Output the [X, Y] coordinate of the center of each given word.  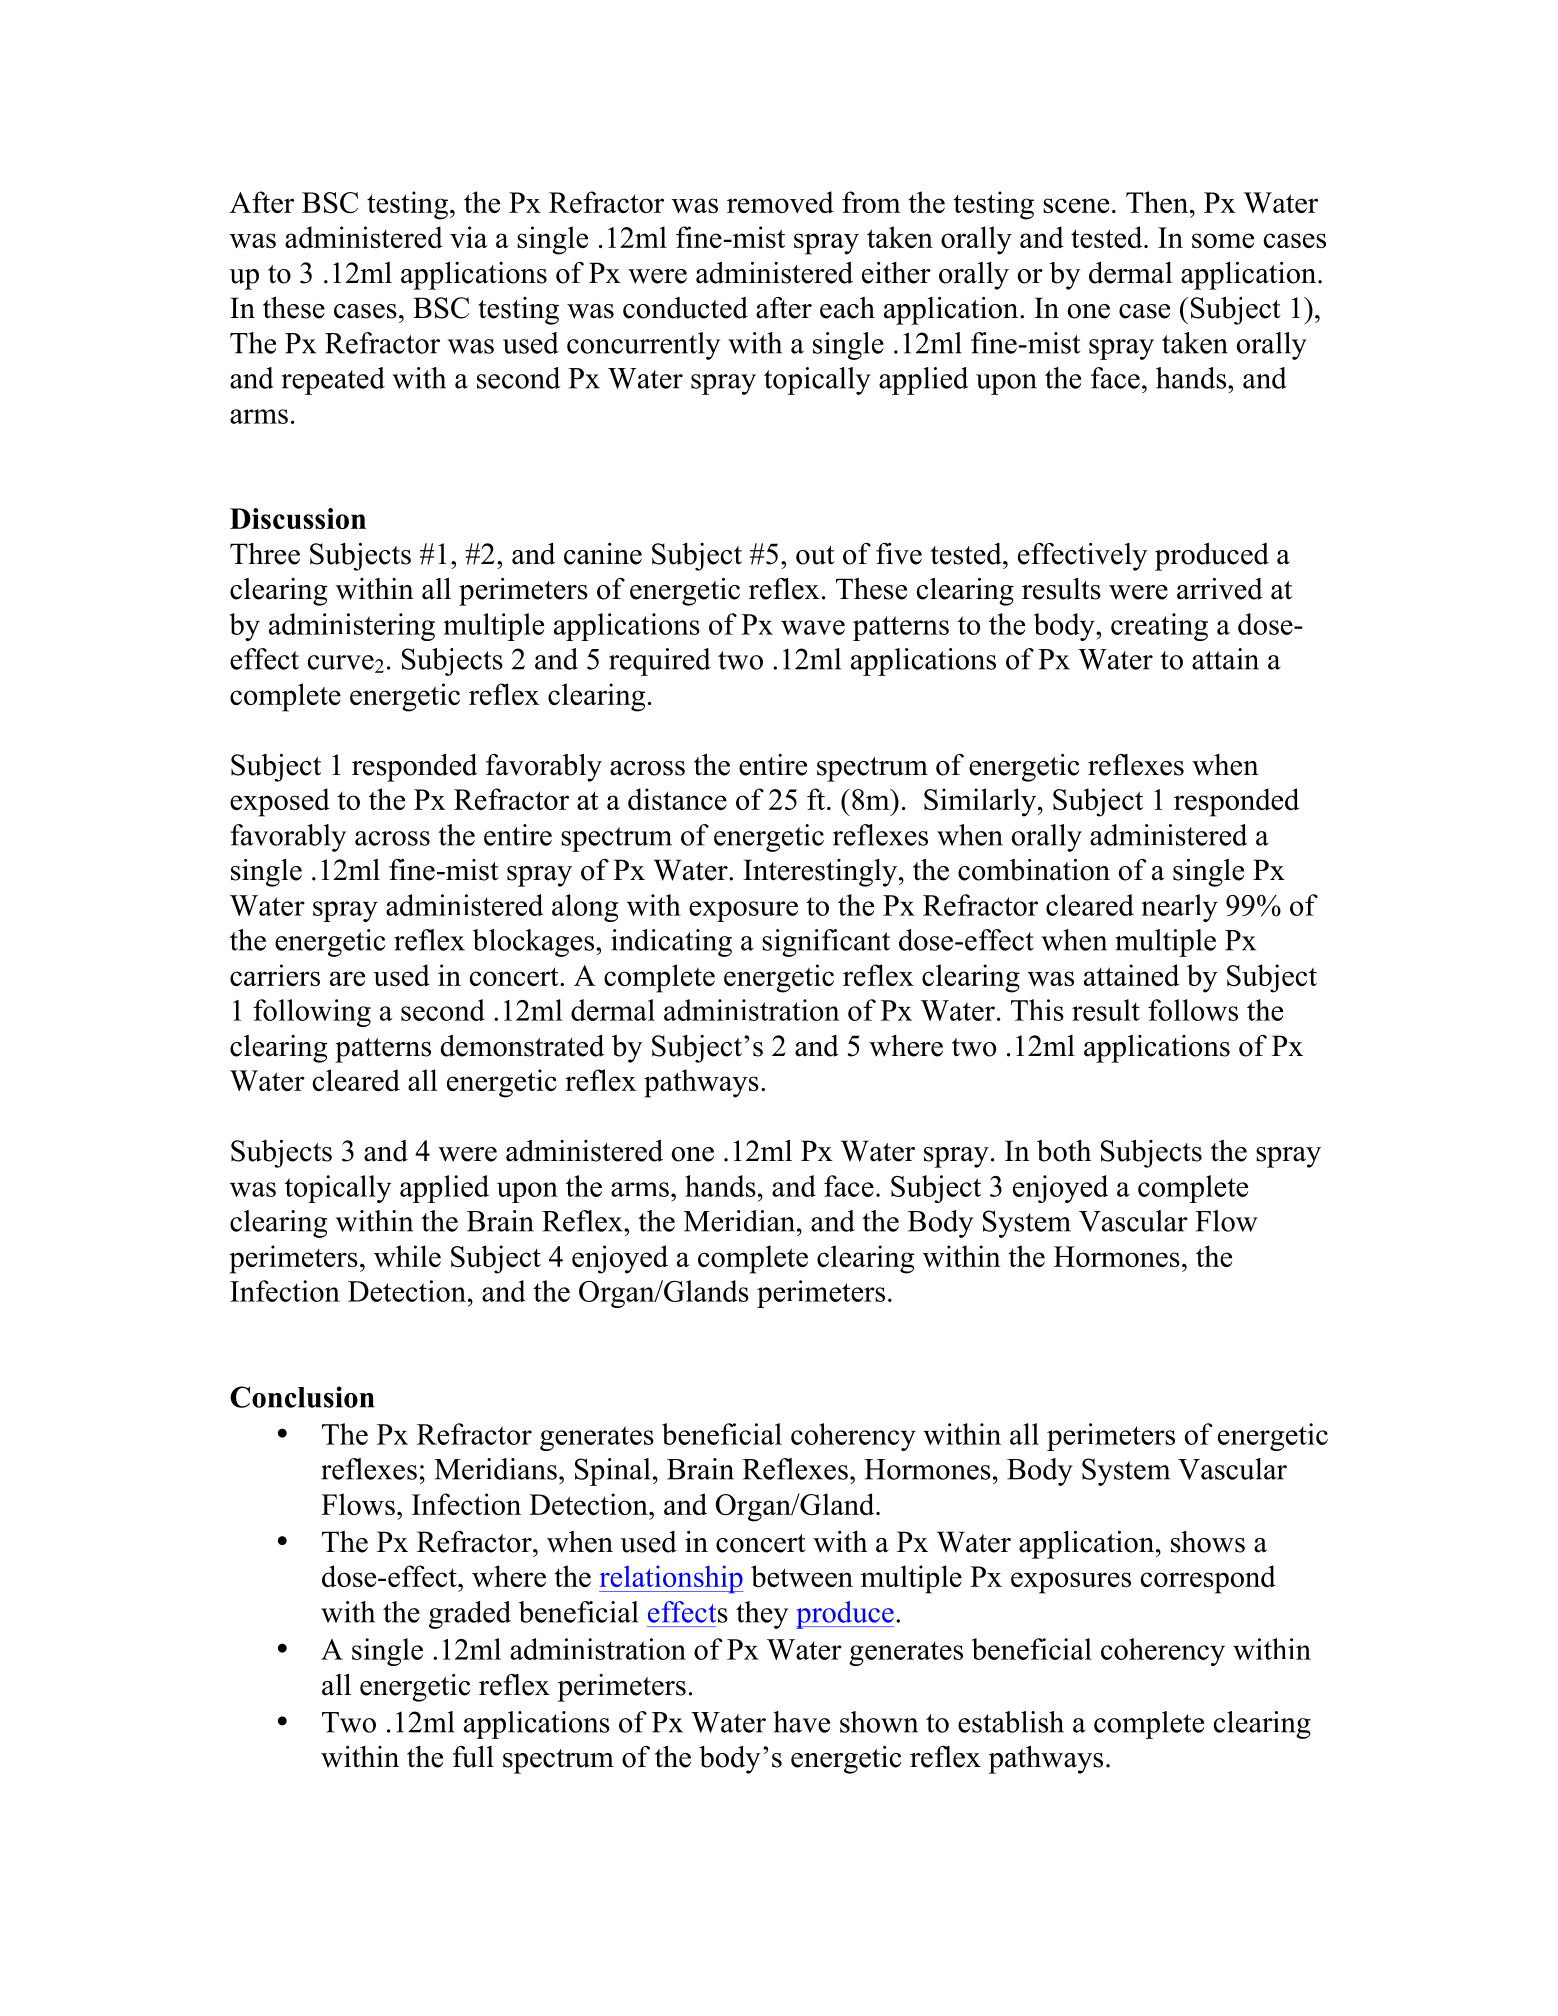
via [469, 237]
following [312, 1013]
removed [780, 202]
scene [1076, 205]
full [473, 1757]
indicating [671, 943]
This [1037, 1010]
